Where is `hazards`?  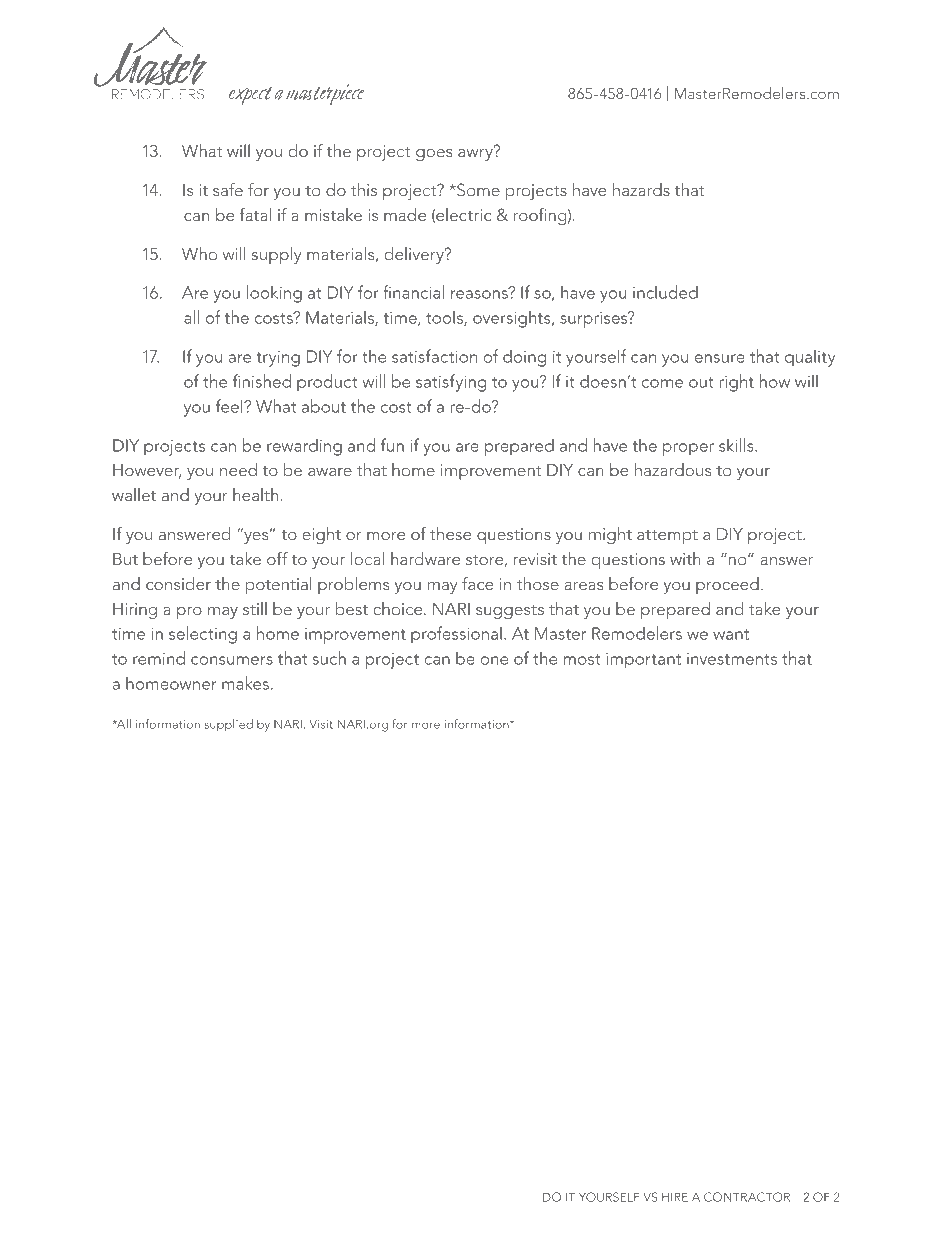
hazards is located at coordinates (641, 189).
